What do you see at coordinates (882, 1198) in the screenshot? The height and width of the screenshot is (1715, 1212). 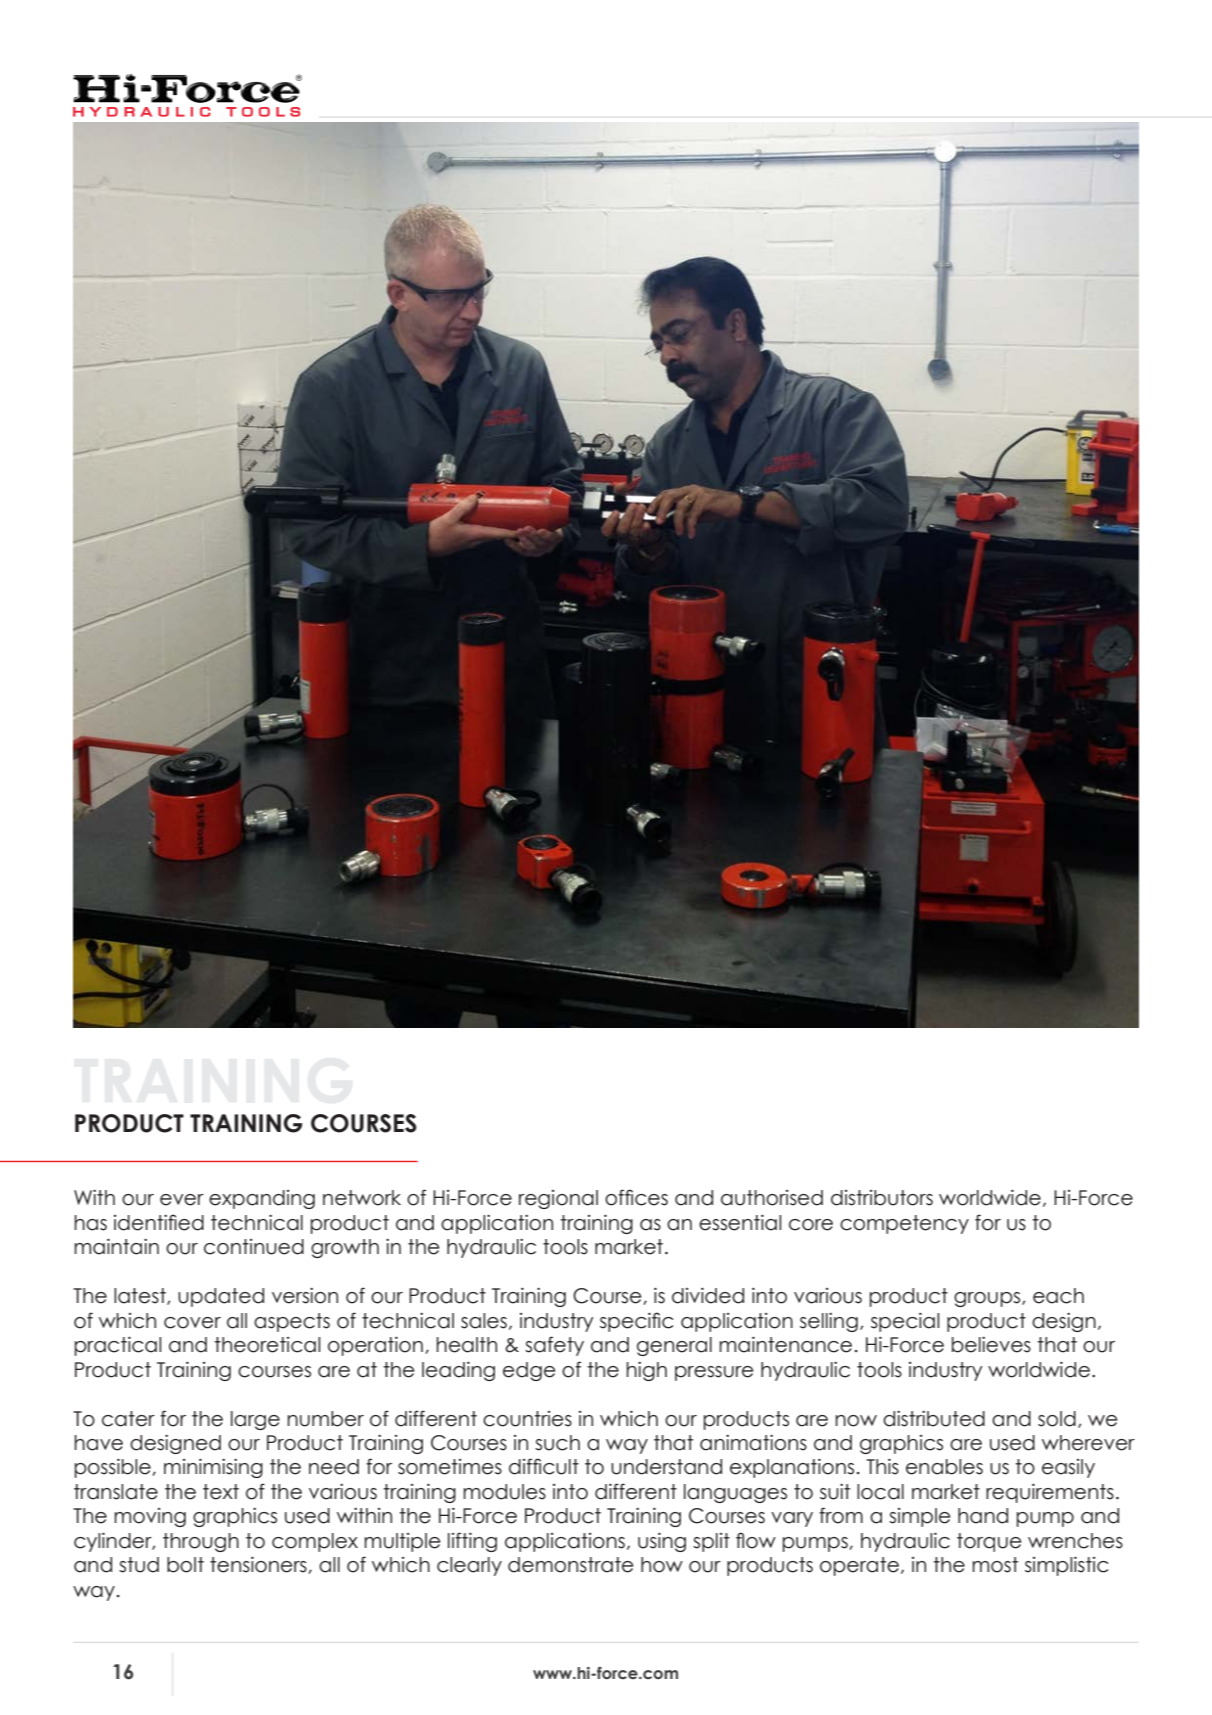 I see `distributors` at bounding box center [882, 1198].
